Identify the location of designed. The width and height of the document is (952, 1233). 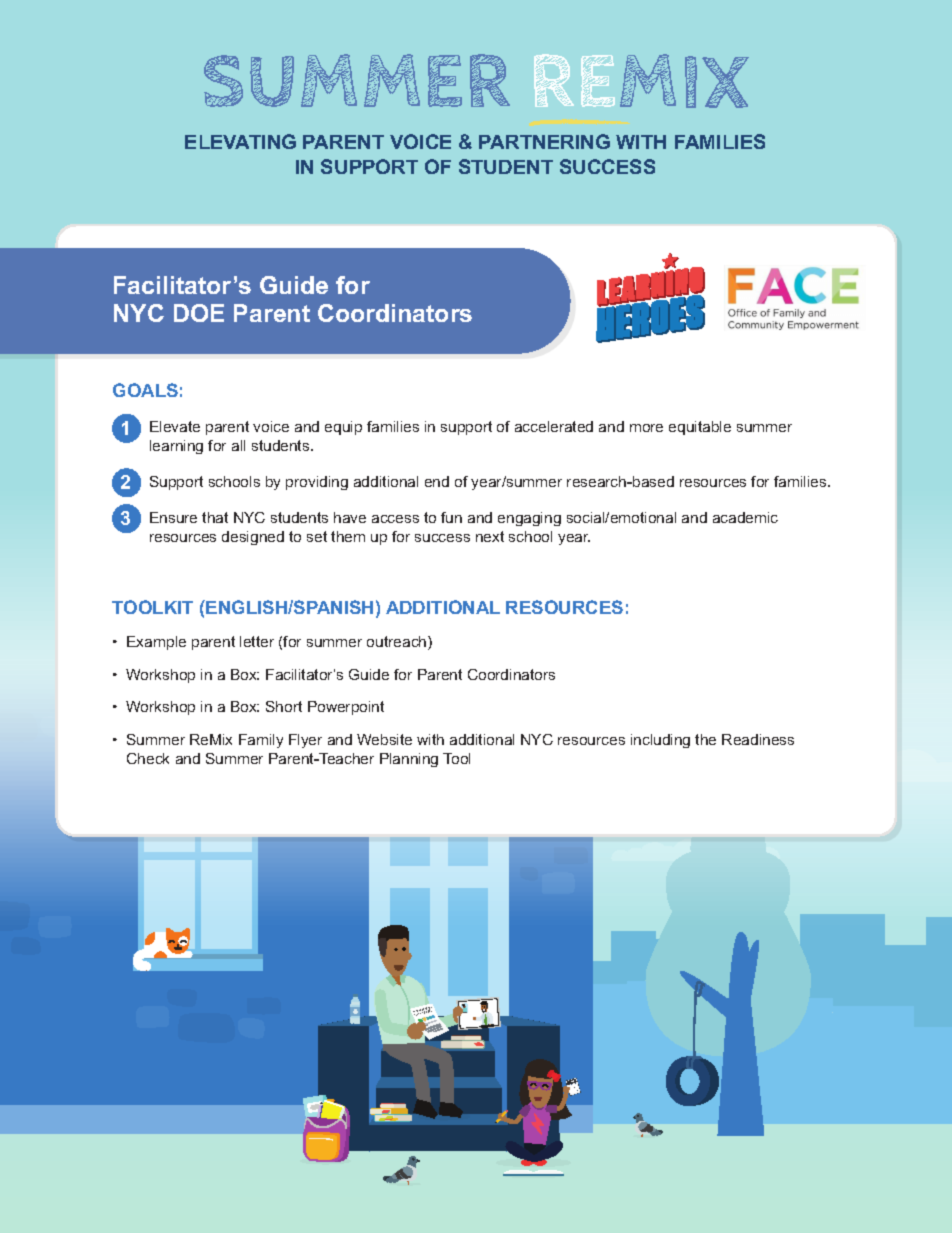
(253, 538).
